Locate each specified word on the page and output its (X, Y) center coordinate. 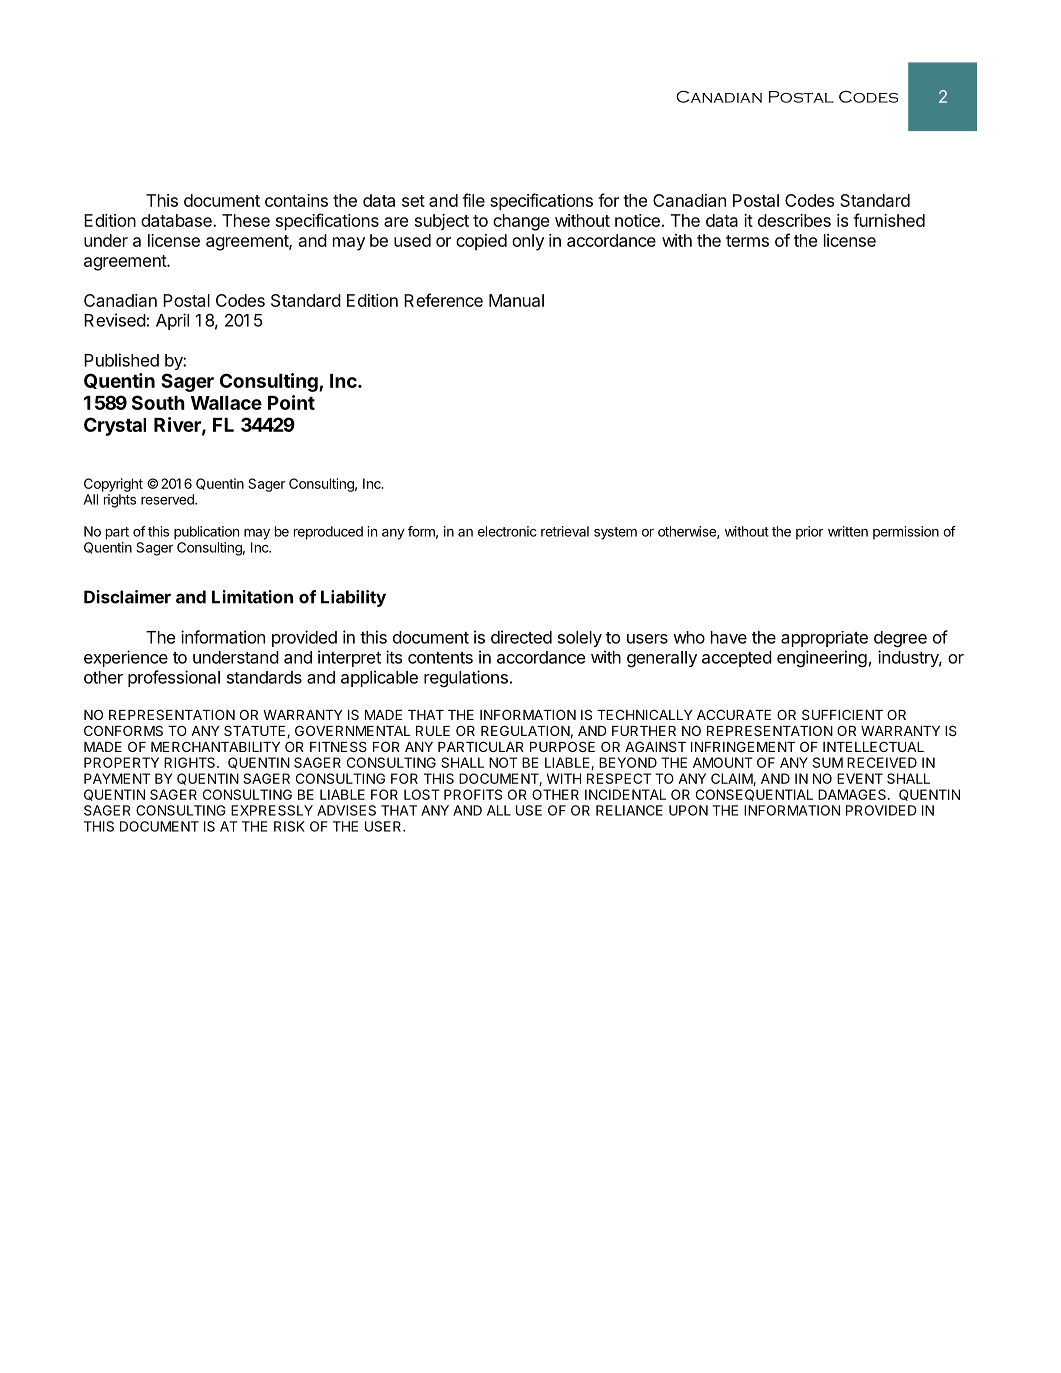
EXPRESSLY (272, 810)
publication (206, 533)
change (521, 222)
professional (174, 678)
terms (747, 241)
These (246, 220)
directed (521, 637)
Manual (516, 300)
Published (121, 360)
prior (809, 533)
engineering (822, 658)
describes (794, 220)
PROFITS (473, 794)
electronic (507, 531)
